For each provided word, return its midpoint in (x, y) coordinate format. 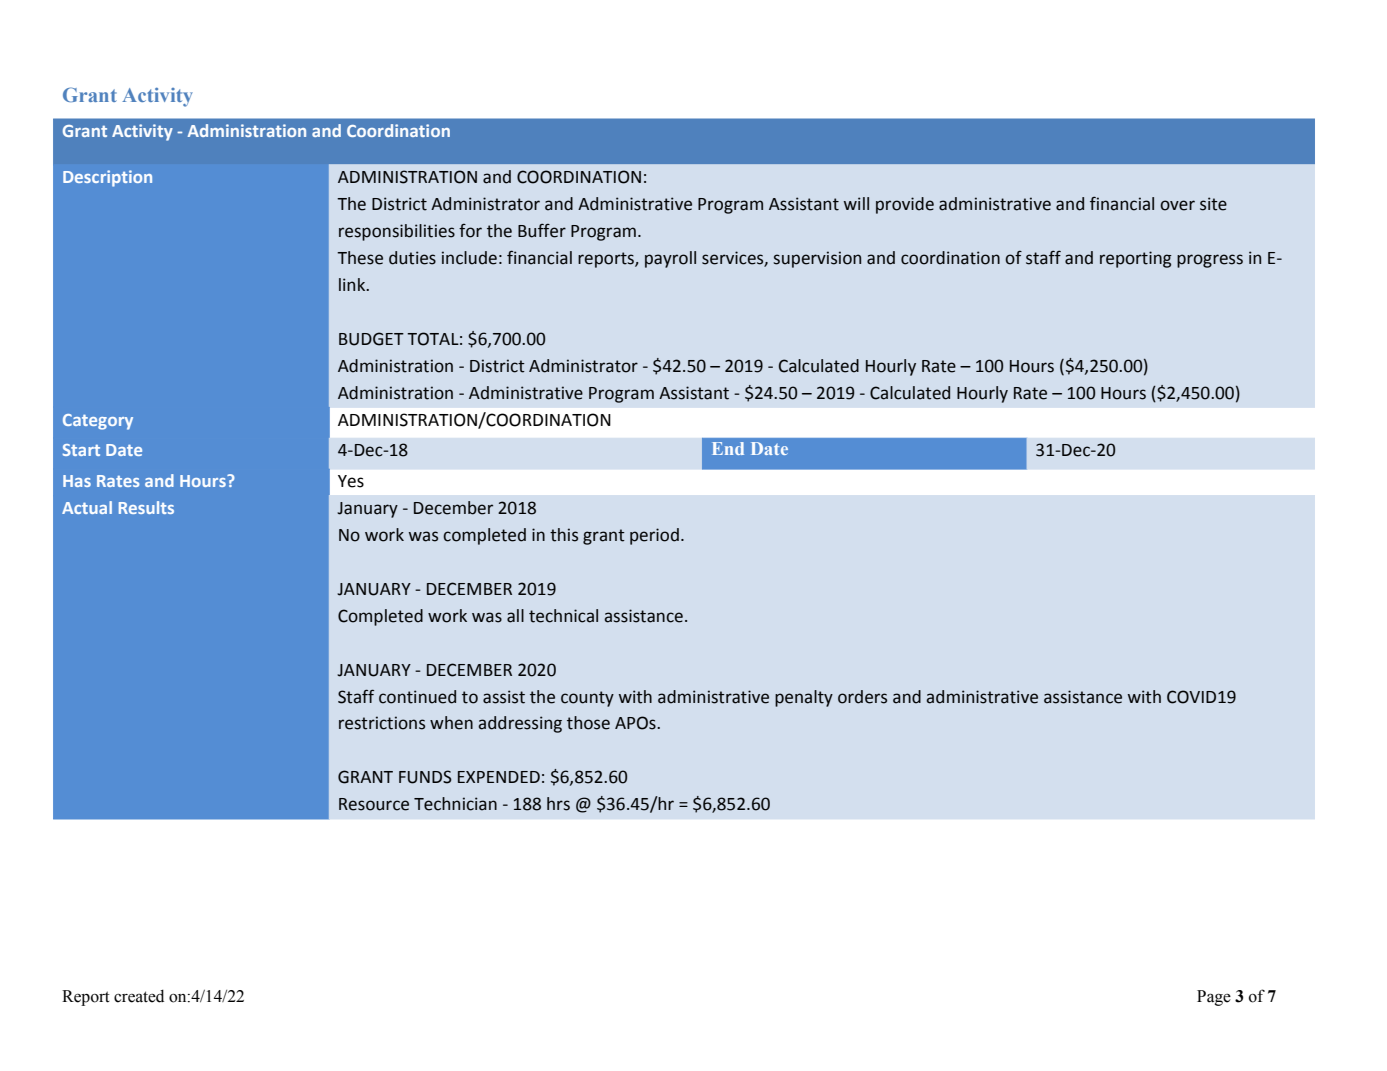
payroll (670, 259)
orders (862, 697)
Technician (455, 804)
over (1177, 205)
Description (107, 178)
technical (563, 616)
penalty (804, 698)
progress (1210, 261)
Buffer (542, 230)
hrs (558, 804)
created (139, 996)
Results (146, 507)
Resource (374, 804)
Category (98, 422)
